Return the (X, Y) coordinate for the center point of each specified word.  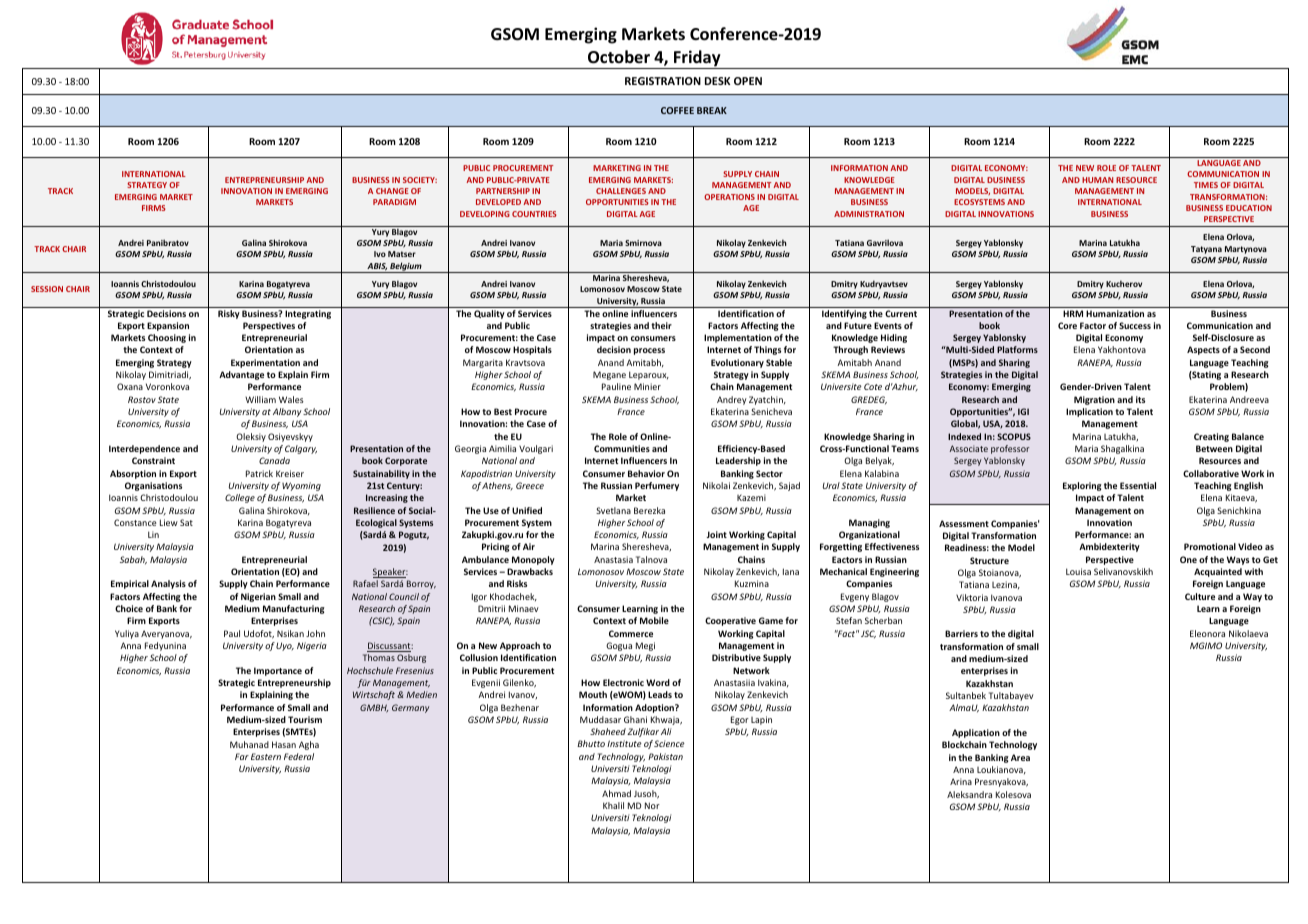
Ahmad (616, 793)
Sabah (133, 560)
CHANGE (392, 191)
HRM (1073, 313)
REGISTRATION (663, 81)
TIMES (1206, 185)
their (661, 325)
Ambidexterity (1109, 547)
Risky (229, 314)
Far (242, 756)
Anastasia (613, 559)
